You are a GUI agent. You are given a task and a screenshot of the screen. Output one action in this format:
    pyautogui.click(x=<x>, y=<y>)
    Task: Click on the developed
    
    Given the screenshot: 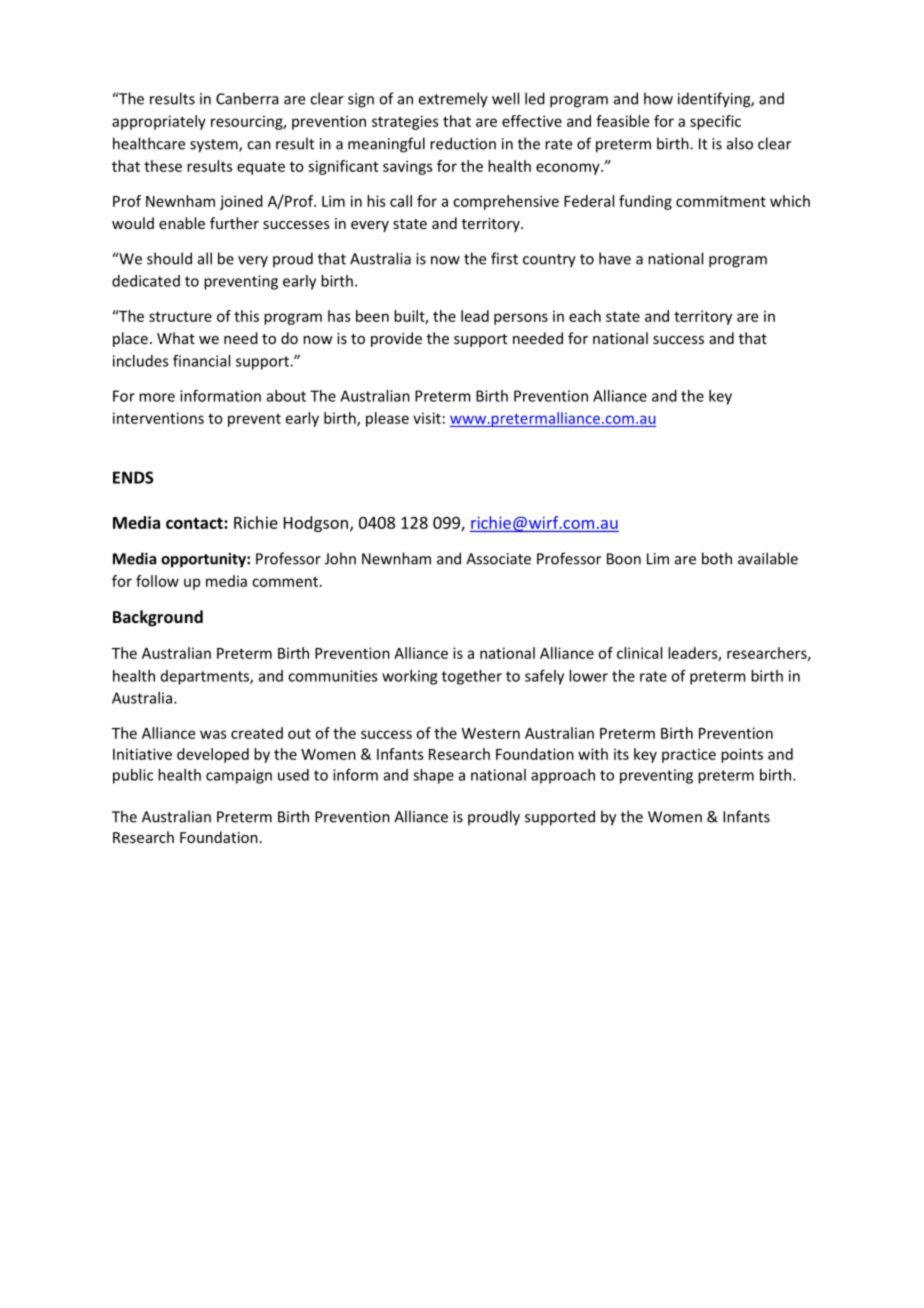 What is the action you would take?
    pyautogui.click(x=213, y=755)
